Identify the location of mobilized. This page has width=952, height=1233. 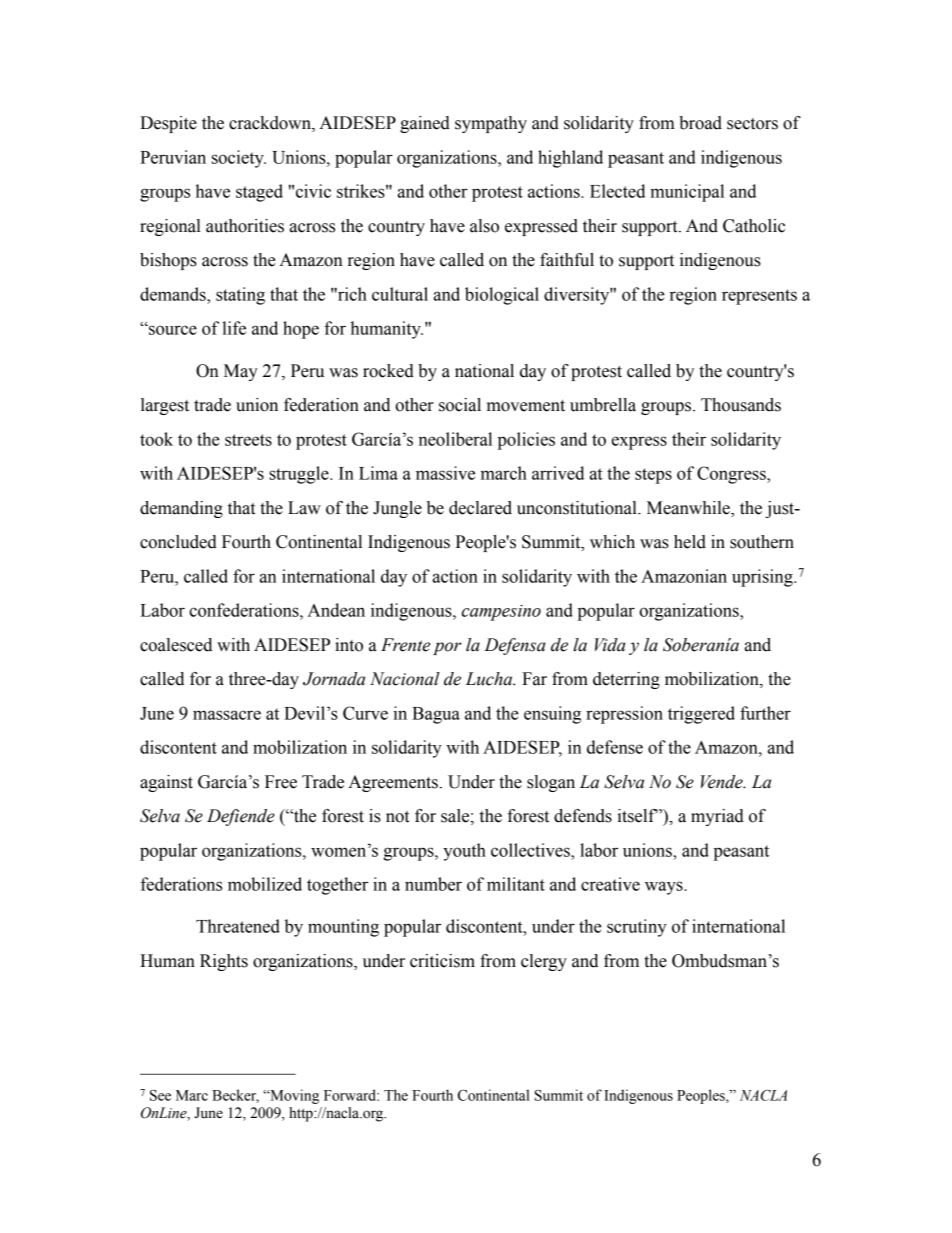
(265, 884).
